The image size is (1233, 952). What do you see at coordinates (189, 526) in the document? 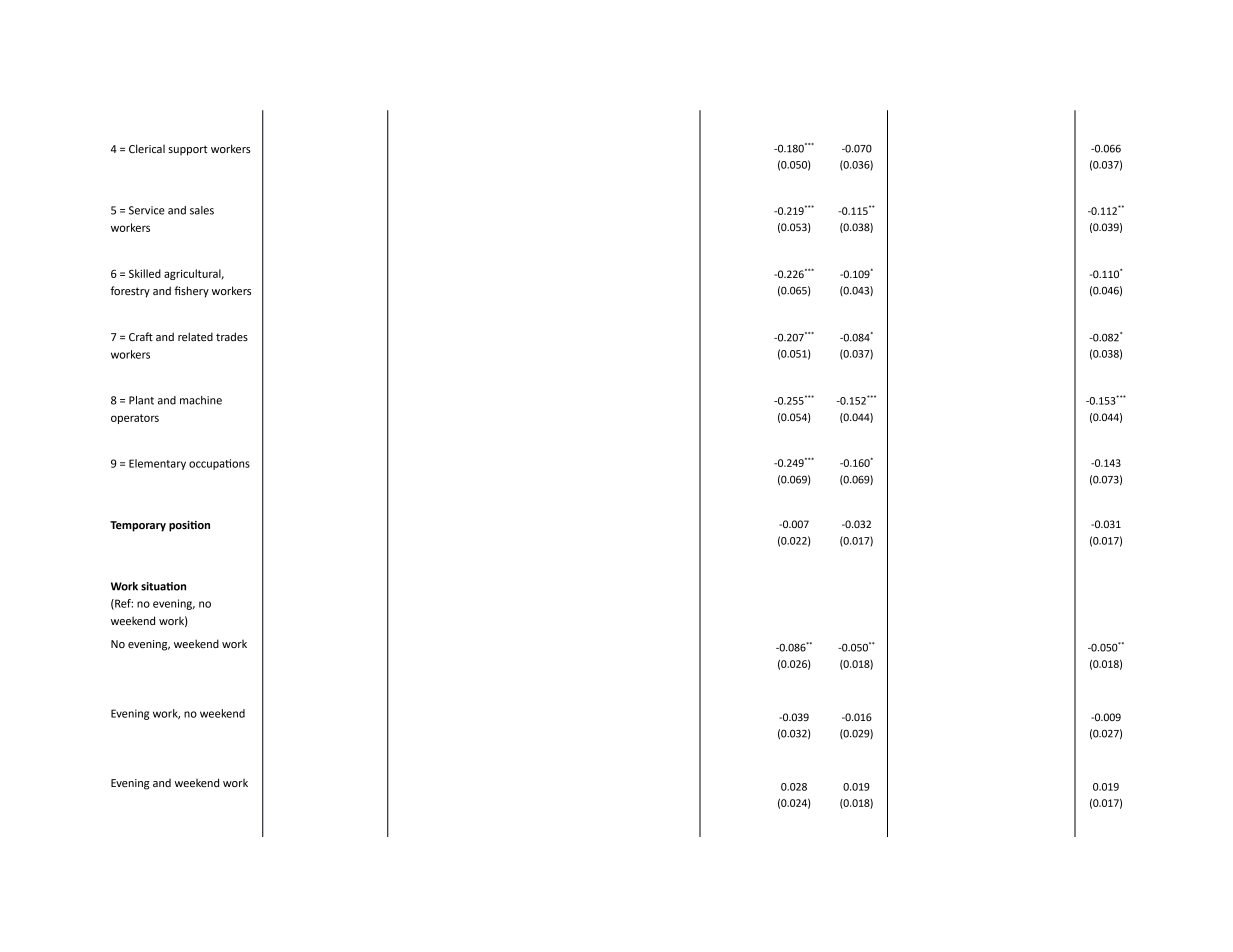
I see `position` at bounding box center [189, 526].
